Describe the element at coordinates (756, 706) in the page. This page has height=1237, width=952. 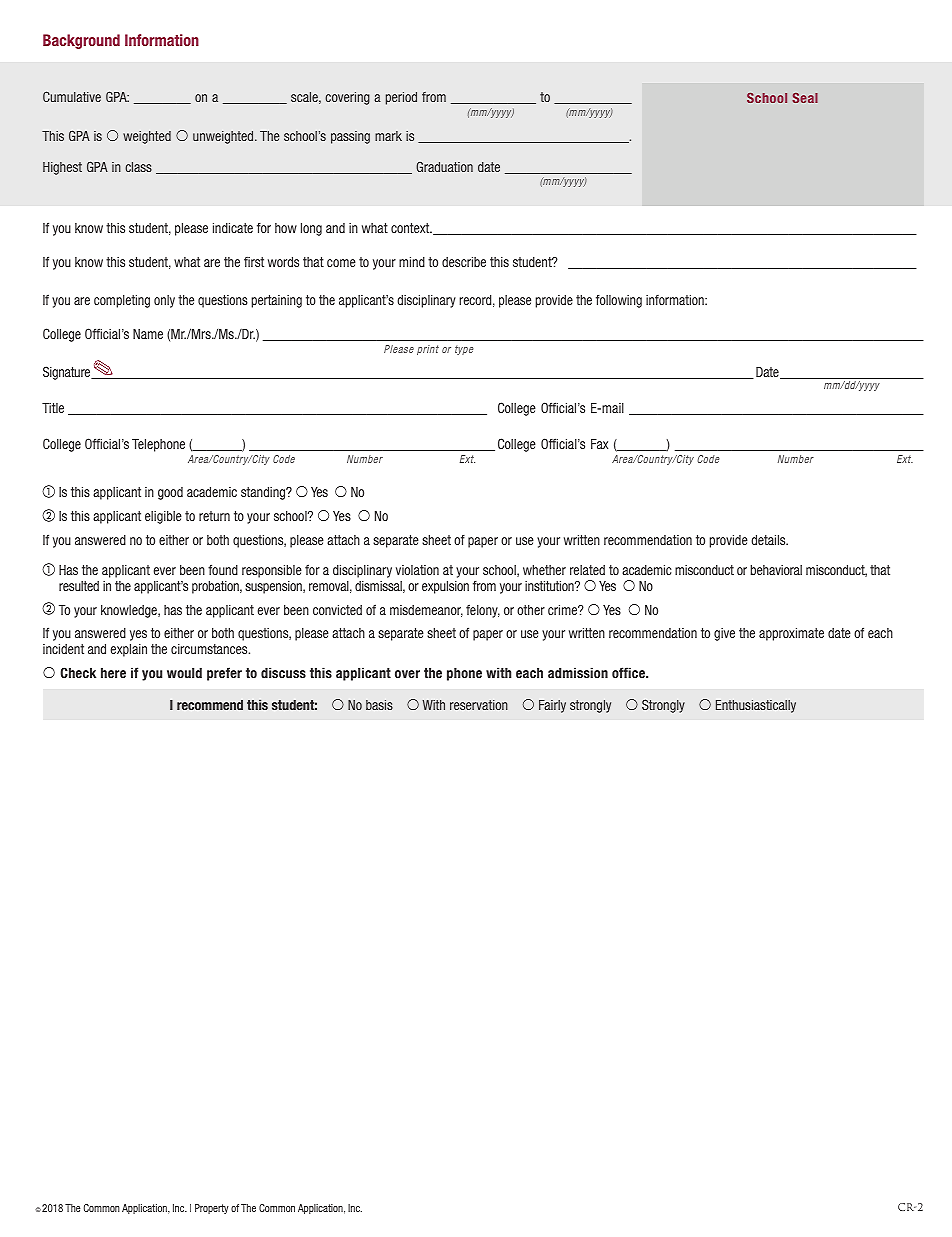
I see `Enthusiastically` at that location.
